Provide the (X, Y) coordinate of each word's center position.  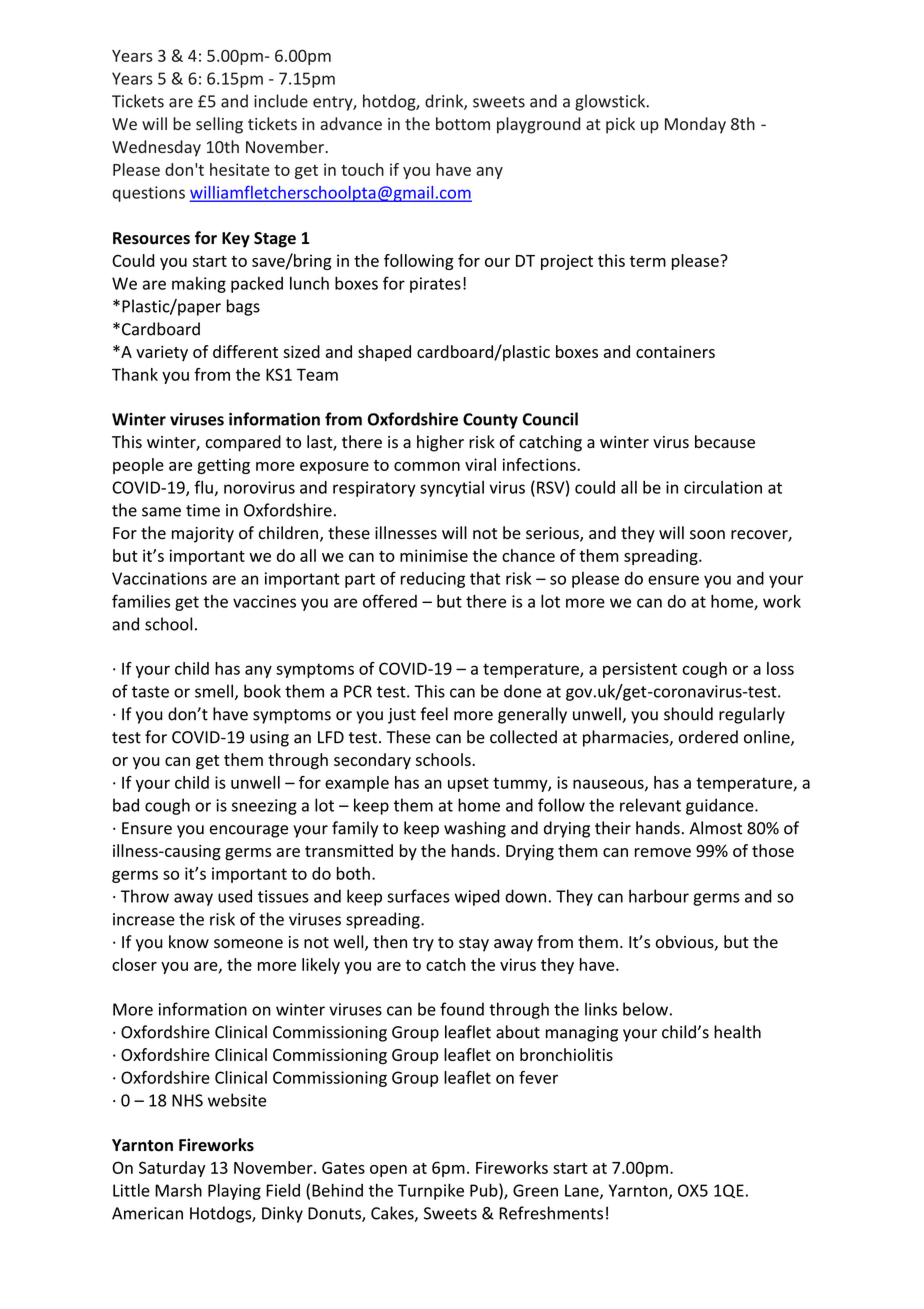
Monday (695, 125)
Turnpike (431, 1191)
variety (162, 353)
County (490, 421)
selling (219, 125)
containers (675, 352)
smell (214, 691)
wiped (477, 897)
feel (434, 714)
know (189, 942)
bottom (463, 123)
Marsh (178, 1190)
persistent (640, 670)
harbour (659, 896)
